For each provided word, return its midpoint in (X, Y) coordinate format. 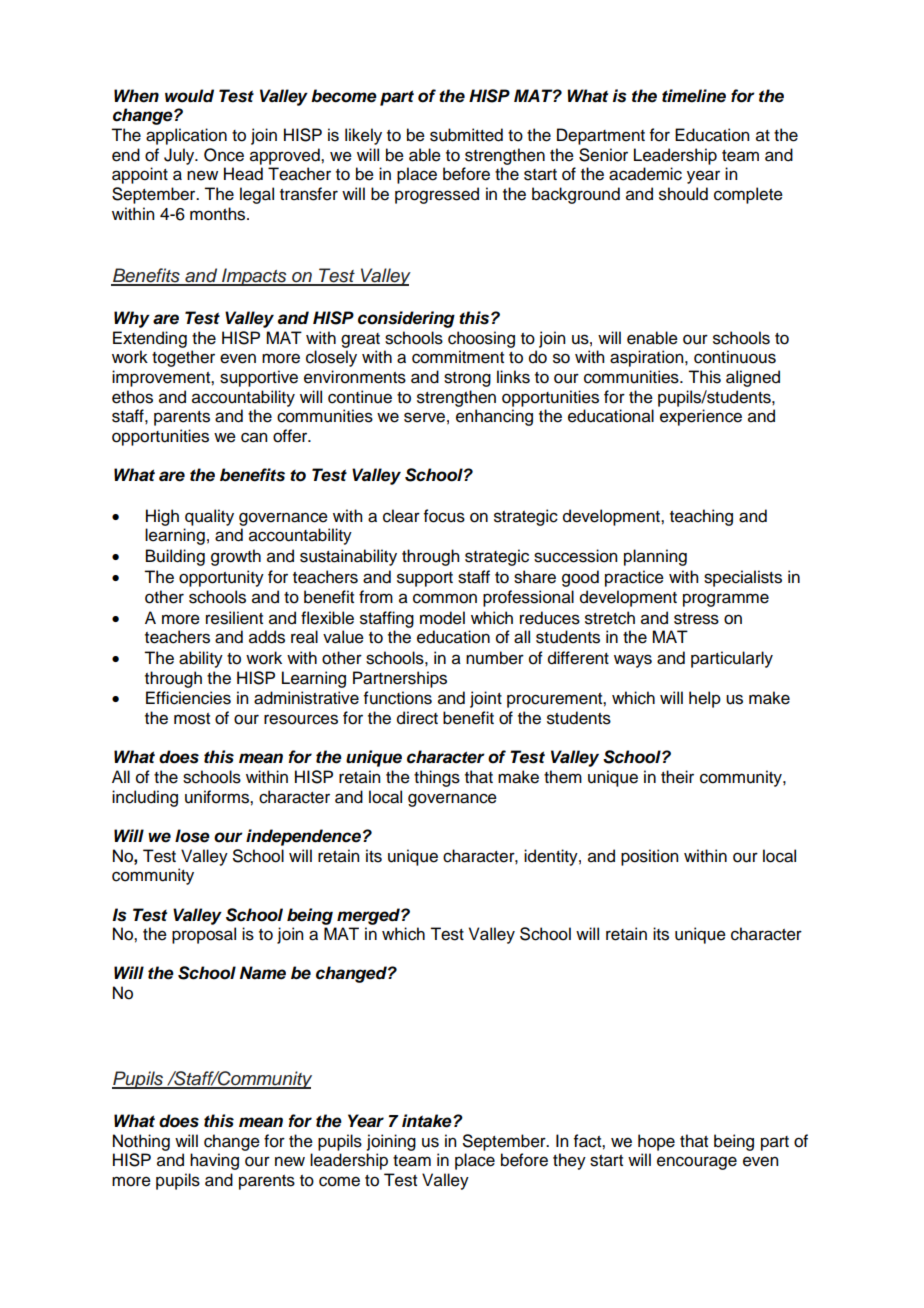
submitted (466, 135)
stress (696, 619)
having (214, 1161)
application (186, 136)
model (442, 618)
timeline (694, 96)
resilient (234, 618)
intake (428, 1121)
